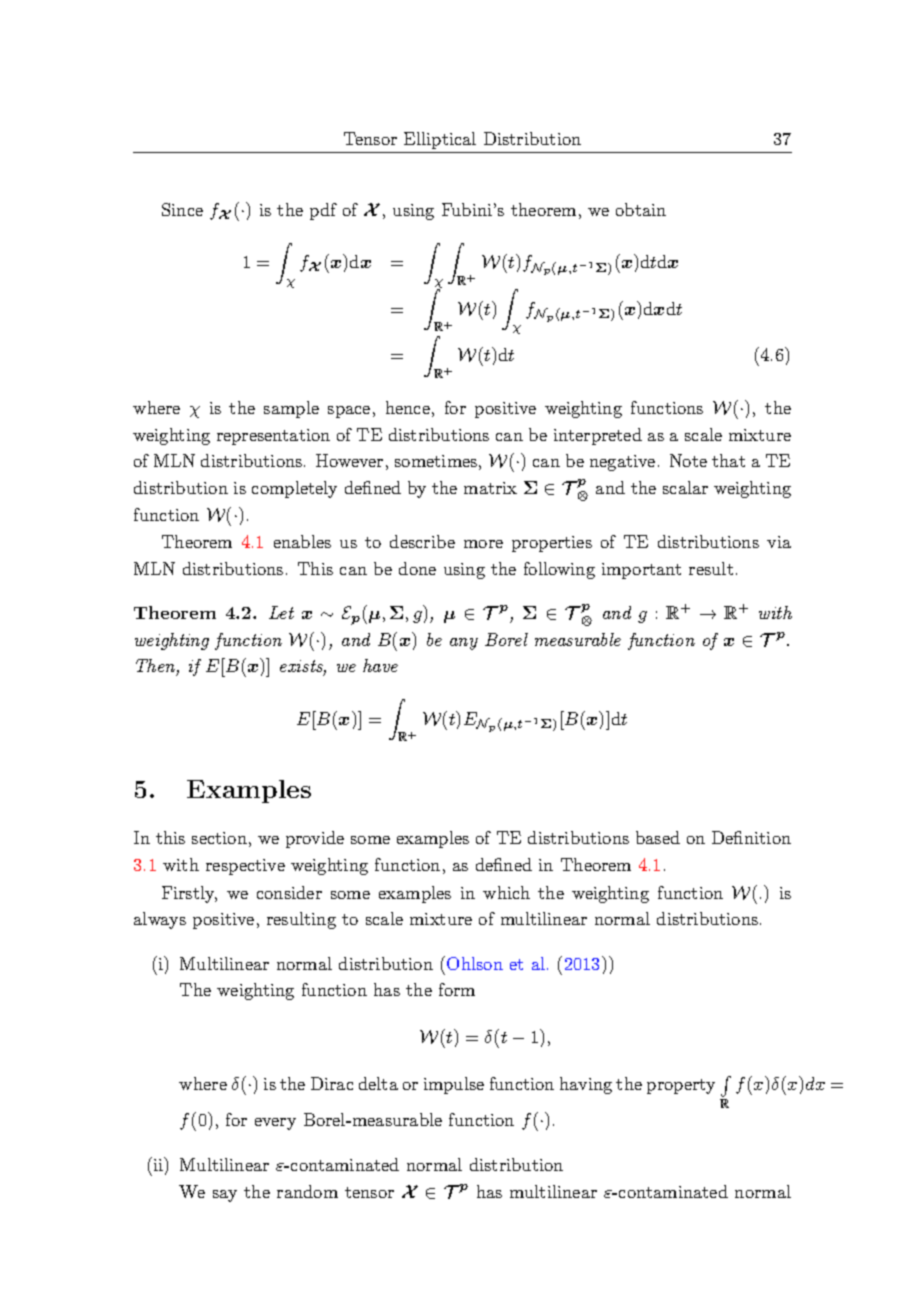  Describe the element at coordinates (408, 407) in the document. I see `hence` at that location.
